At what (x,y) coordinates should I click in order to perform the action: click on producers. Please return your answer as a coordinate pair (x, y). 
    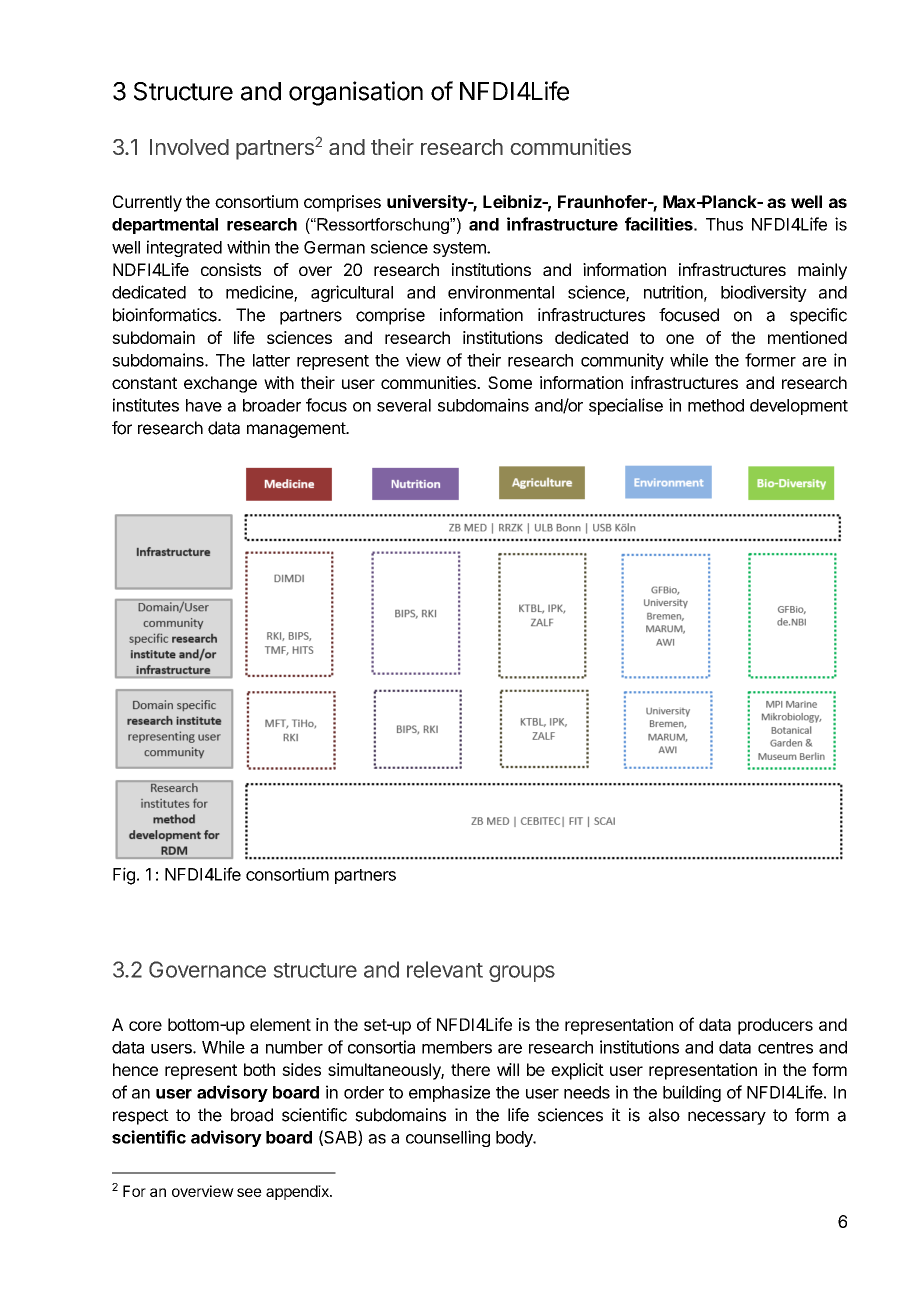
    Looking at the image, I should click on (775, 1026).
